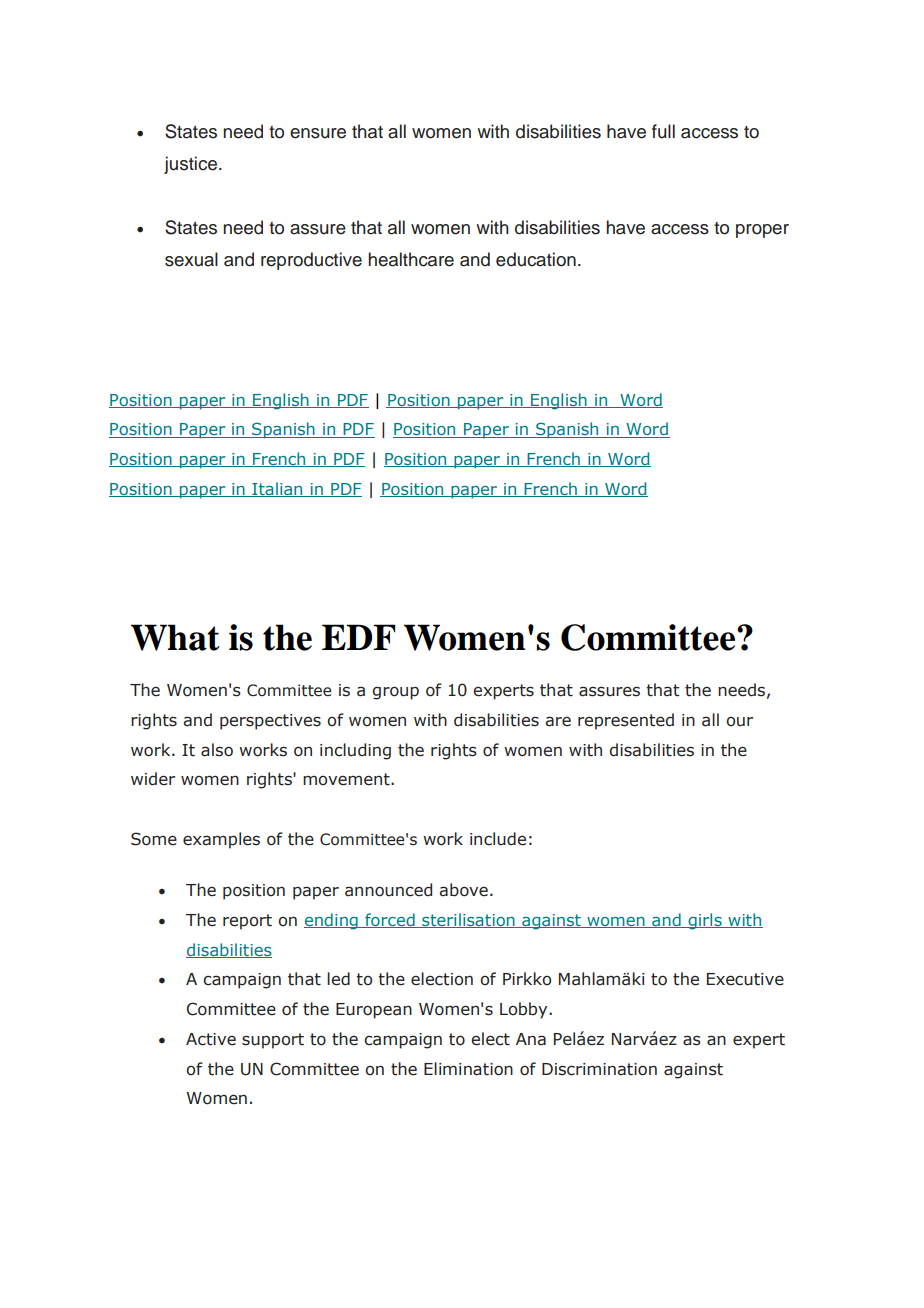 Image resolution: width=924 pixels, height=1308 pixels. Describe the element at coordinates (498, 839) in the screenshot. I see `include` at that location.
